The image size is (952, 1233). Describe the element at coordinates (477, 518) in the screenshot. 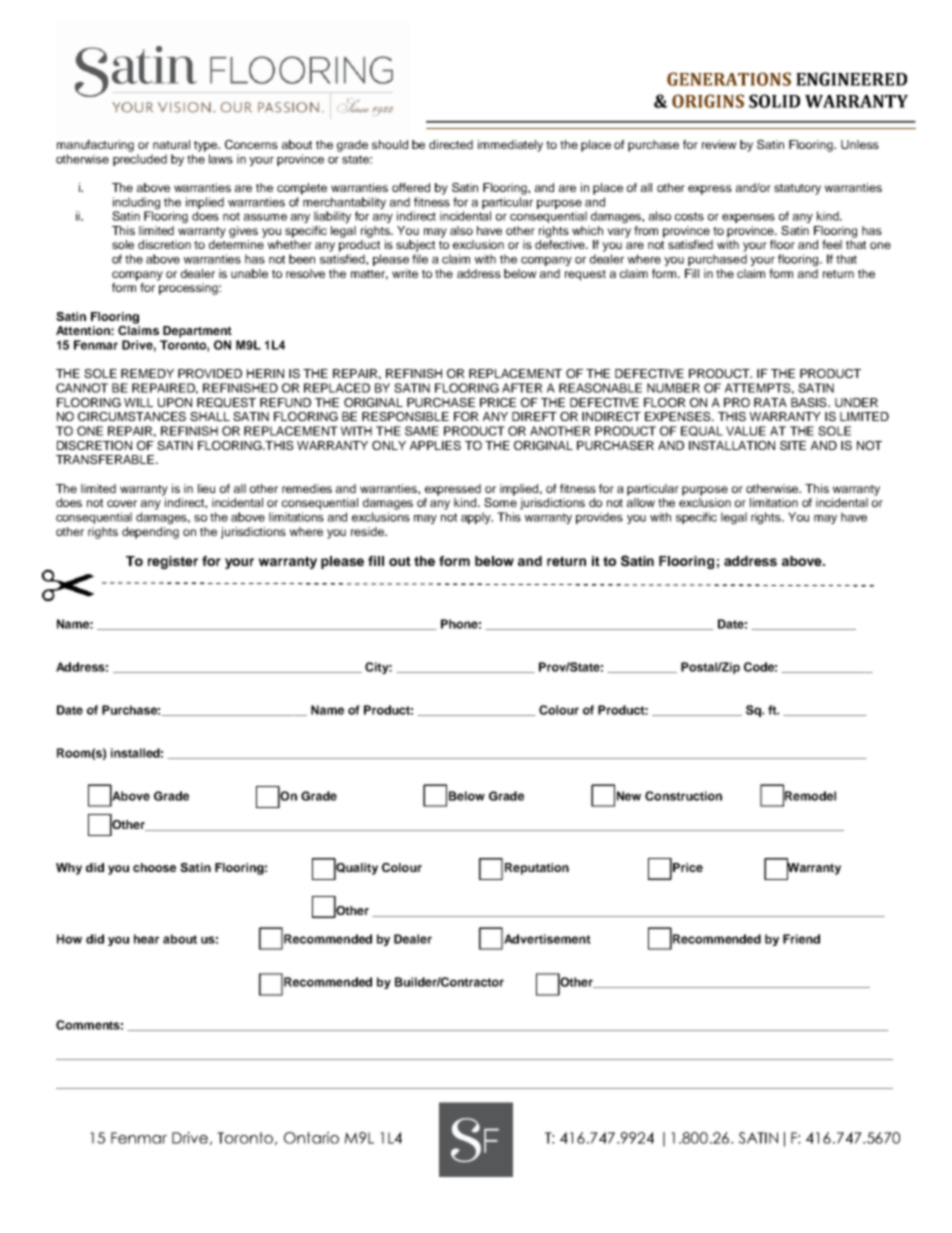

I see `apply` at that location.
